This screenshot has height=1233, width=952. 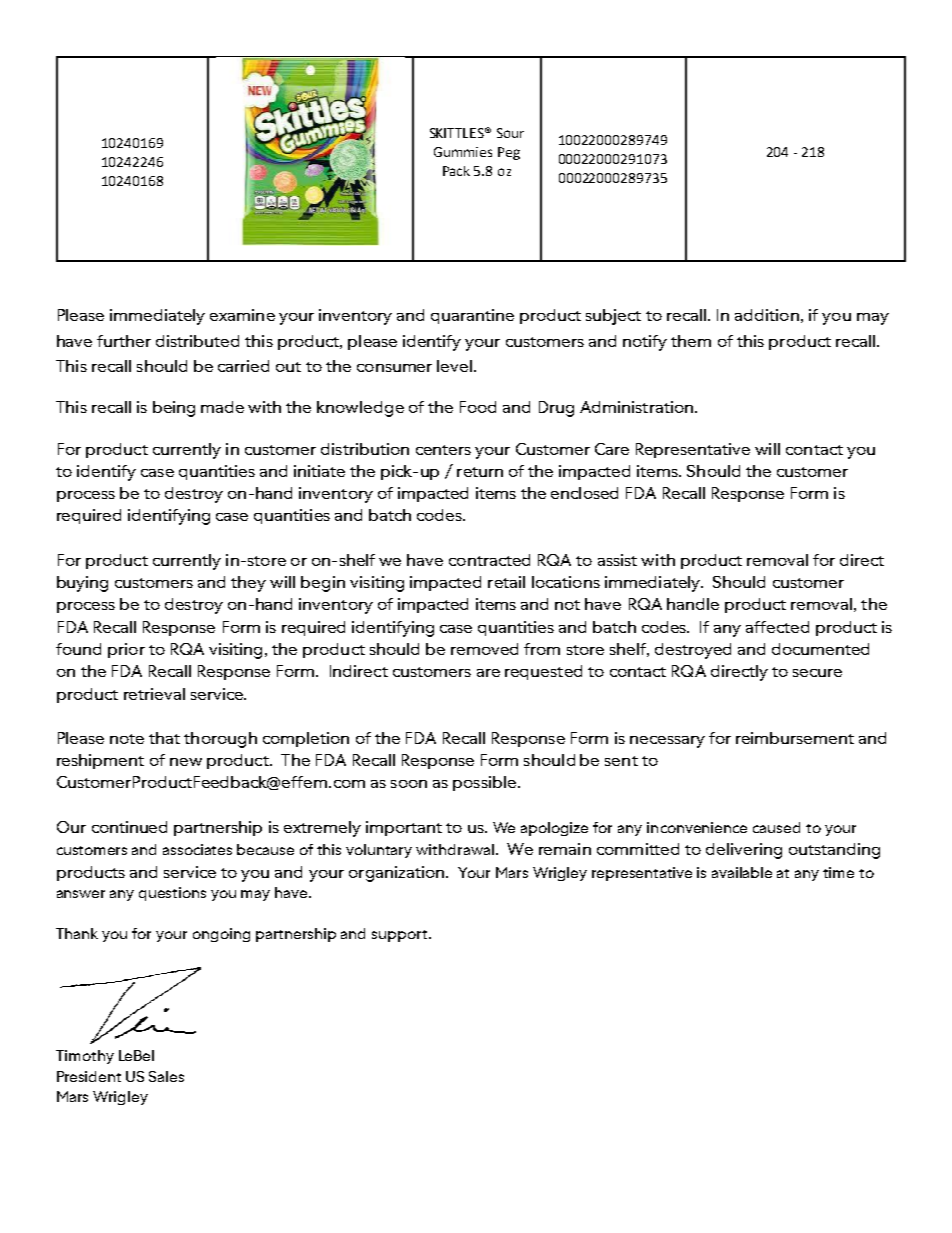 I want to click on affected, so click(x=777, y=627).
